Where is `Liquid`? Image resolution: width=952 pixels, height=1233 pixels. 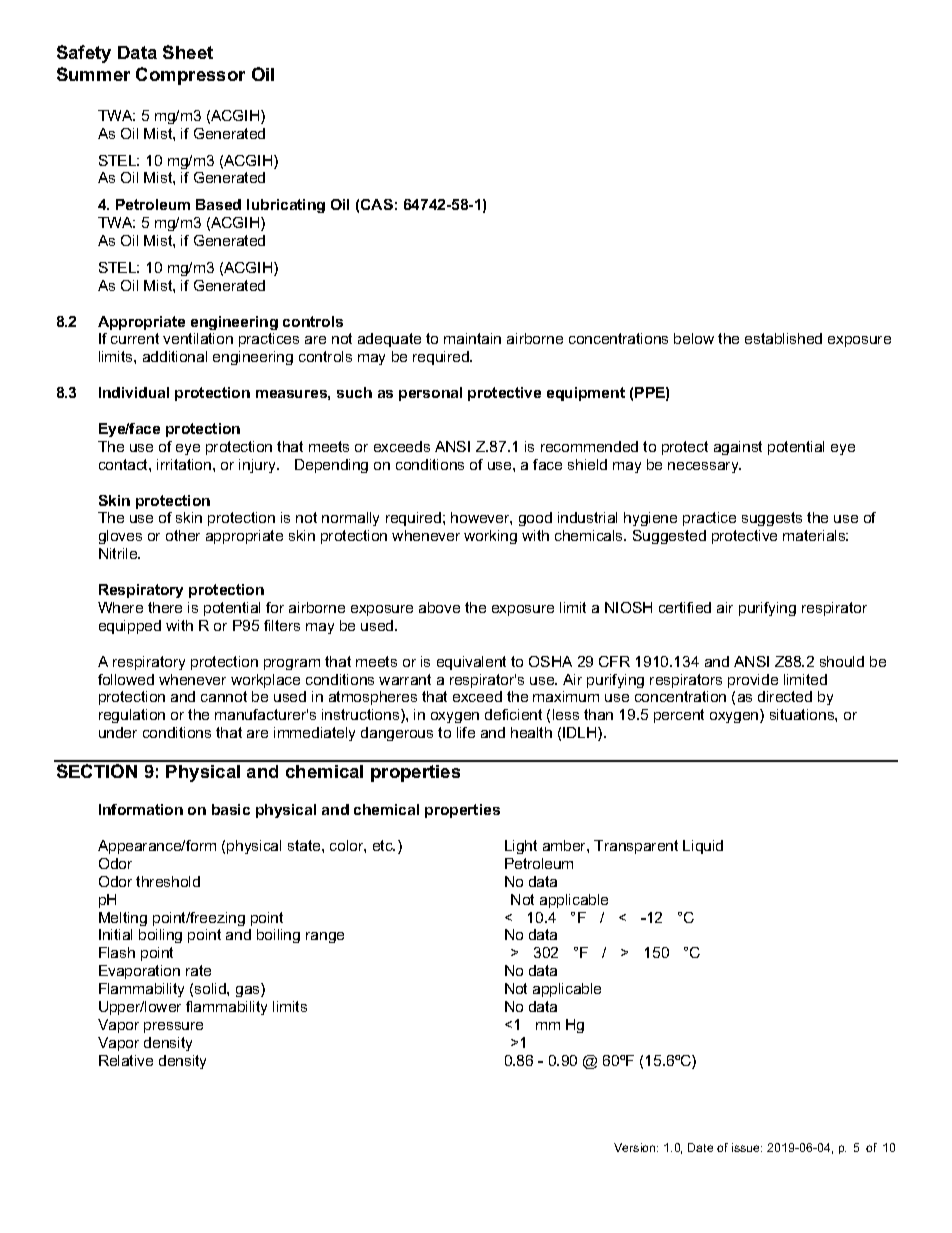 Liquid is located at coordinates (703, 847).
